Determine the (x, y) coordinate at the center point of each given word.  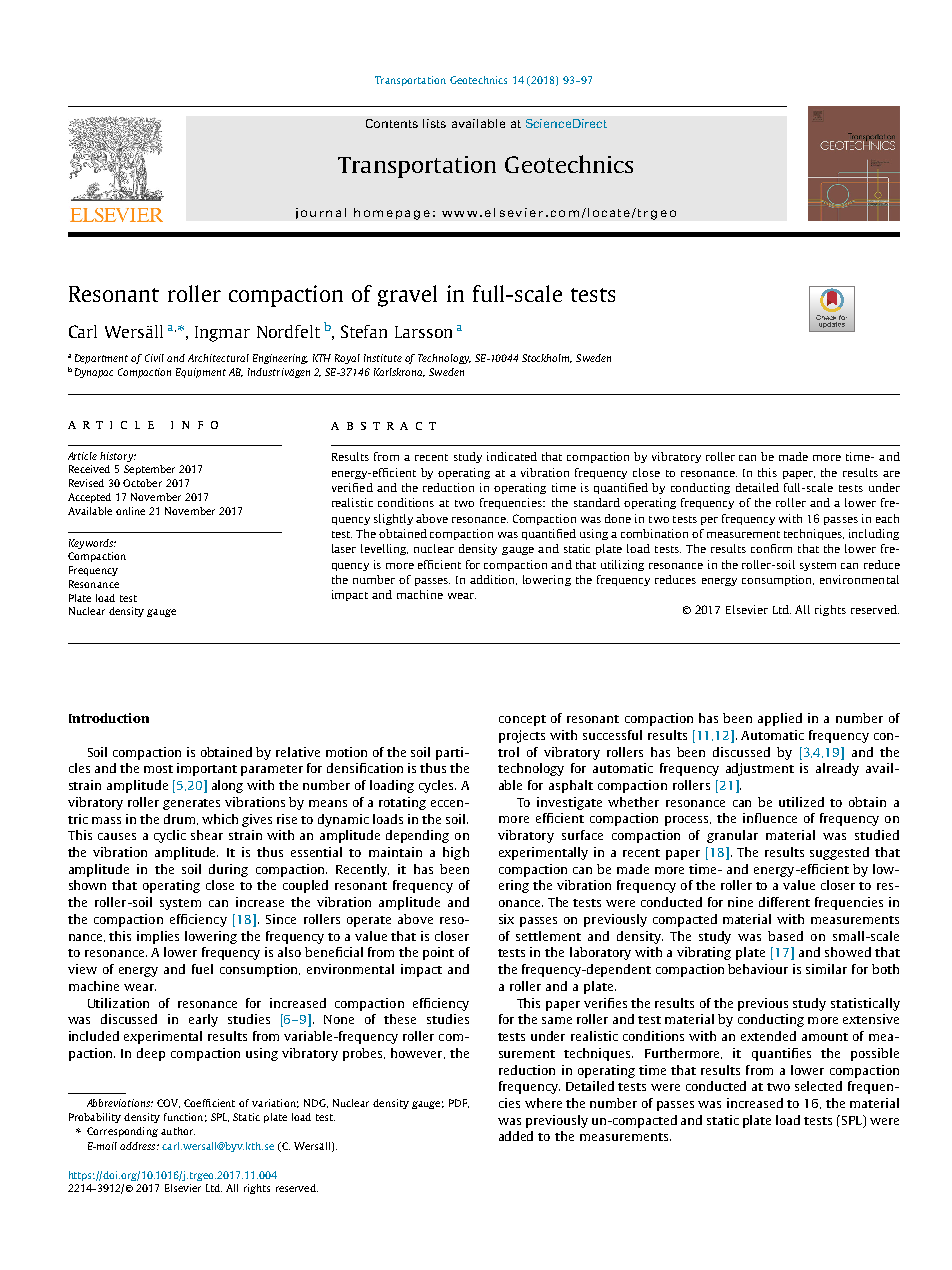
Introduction (109, 718)
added (516, 1136)
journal (321, 213)
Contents (392, 123)
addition (493, 580)
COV (168, 1103)
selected (818, 1086)
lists (434, 123)
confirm (771, 548)
